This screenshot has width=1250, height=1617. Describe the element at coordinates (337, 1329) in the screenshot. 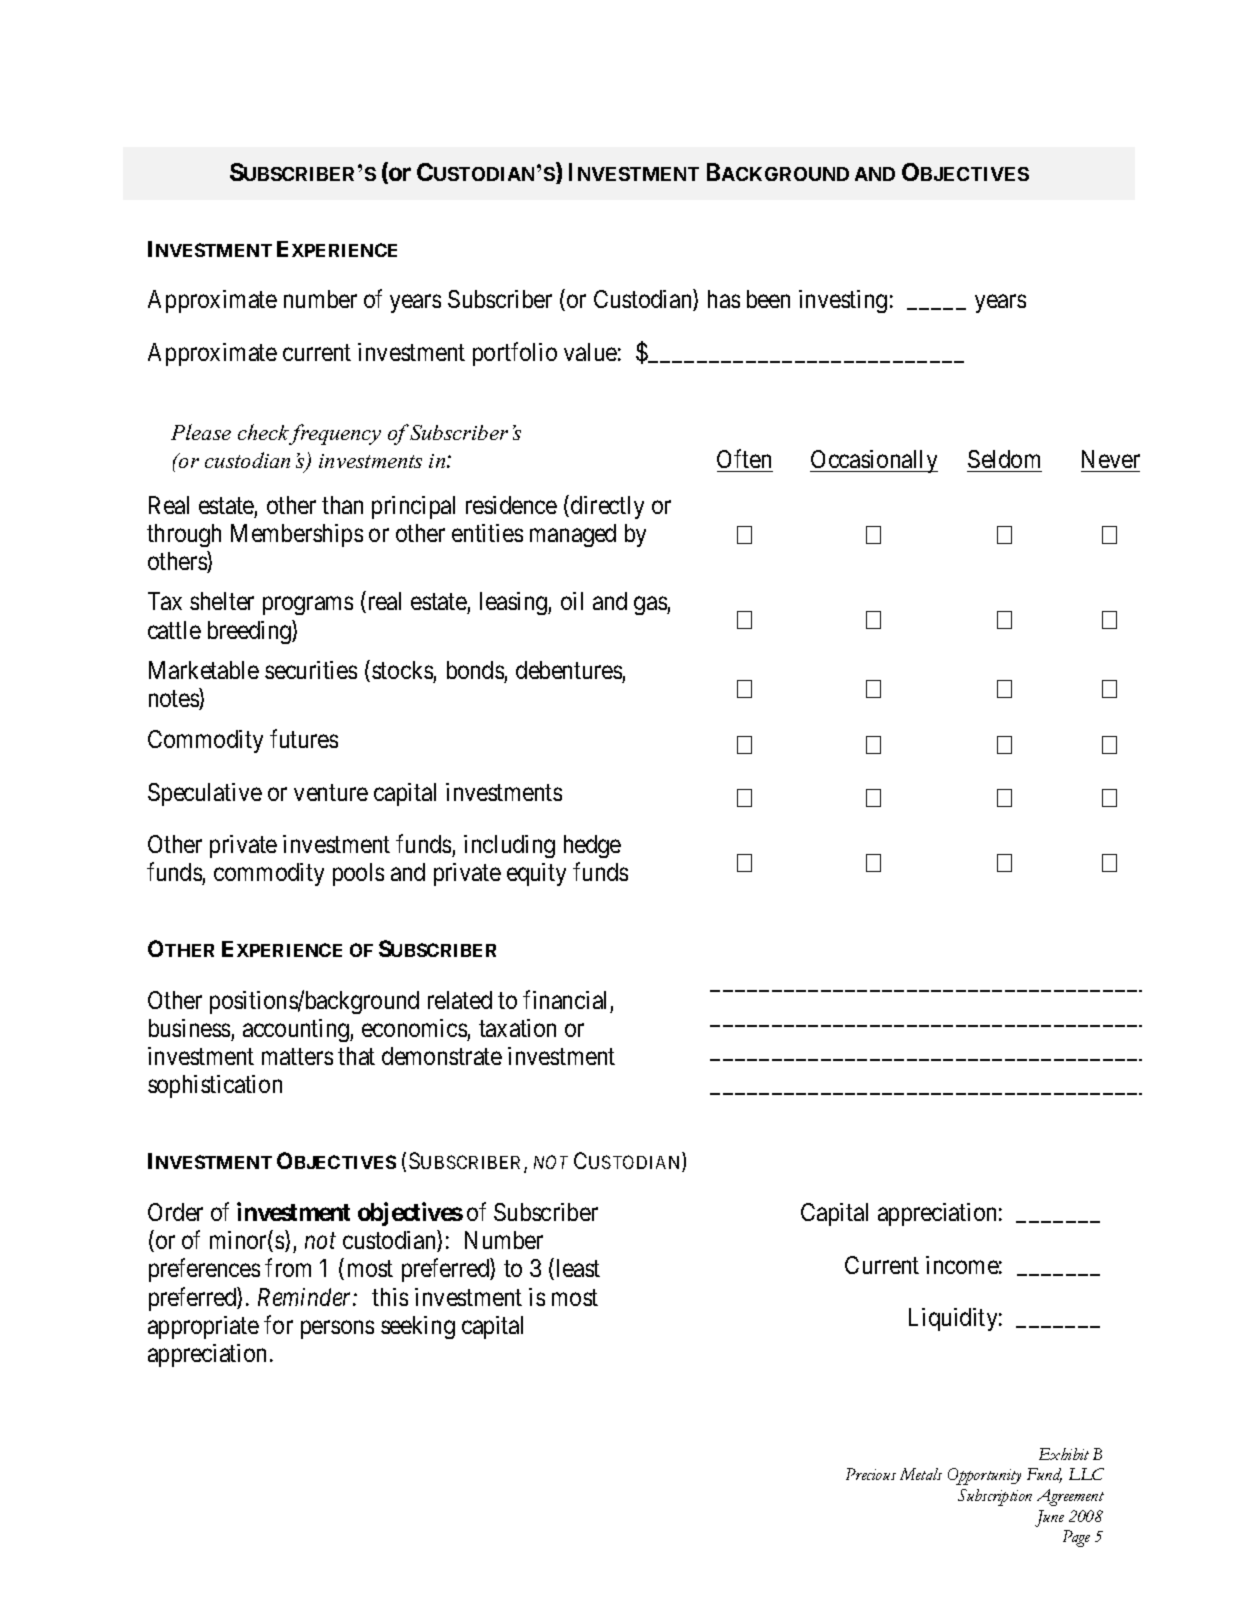

I see `persons` at that location.
